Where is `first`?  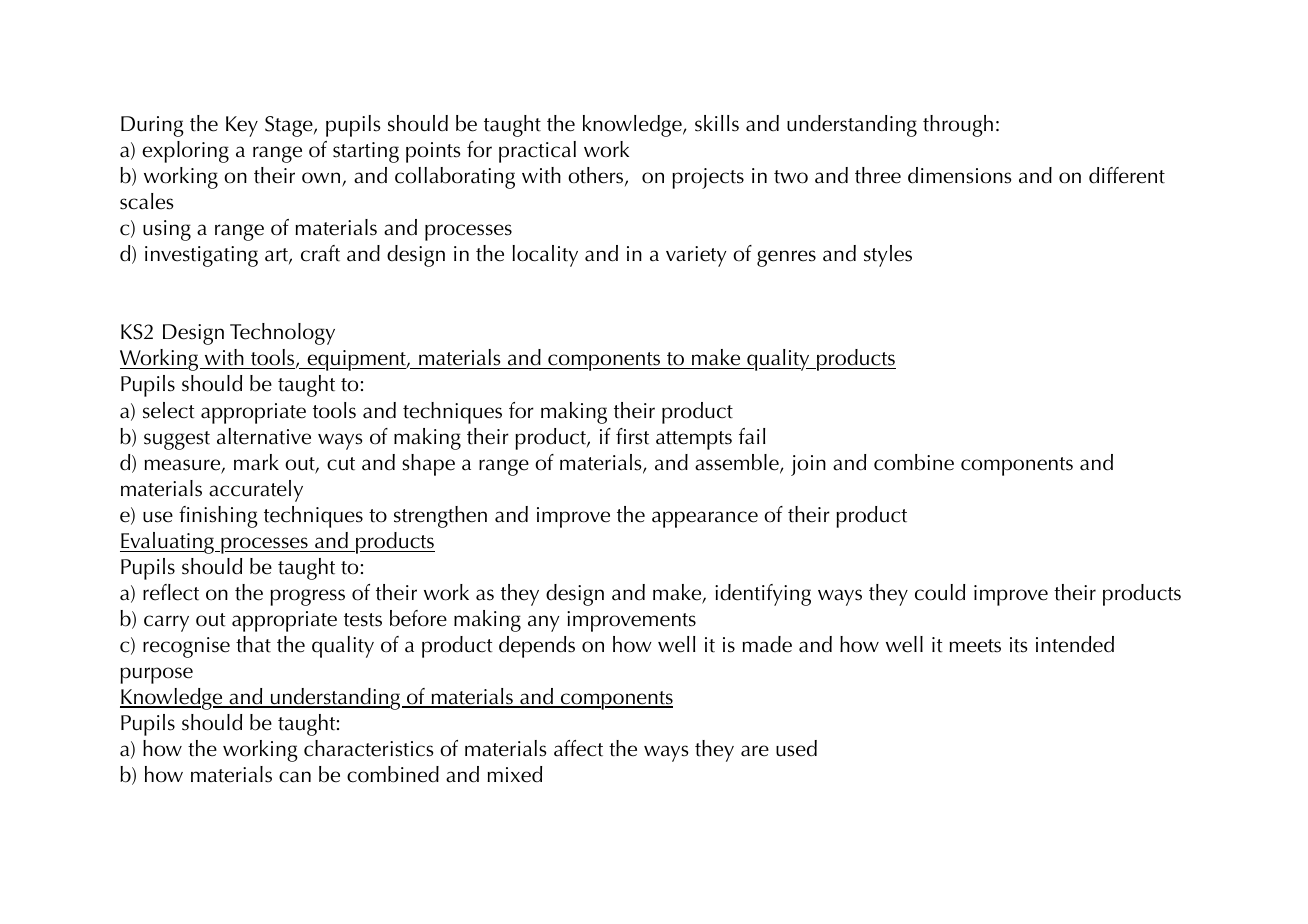
first is located at coordinates (632, 436).
